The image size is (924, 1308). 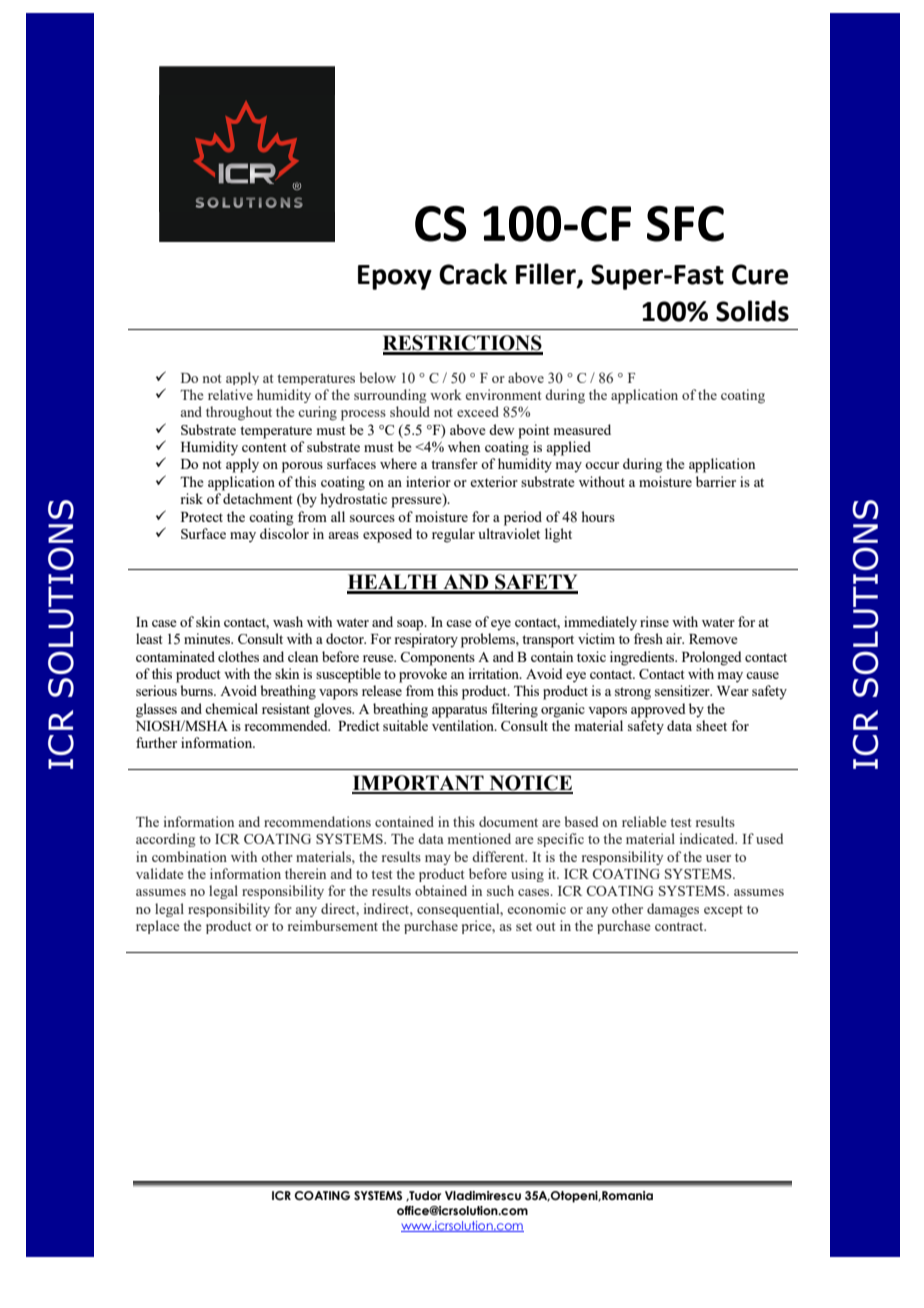 I want to click on obtained, so click(x=441, y=890).
